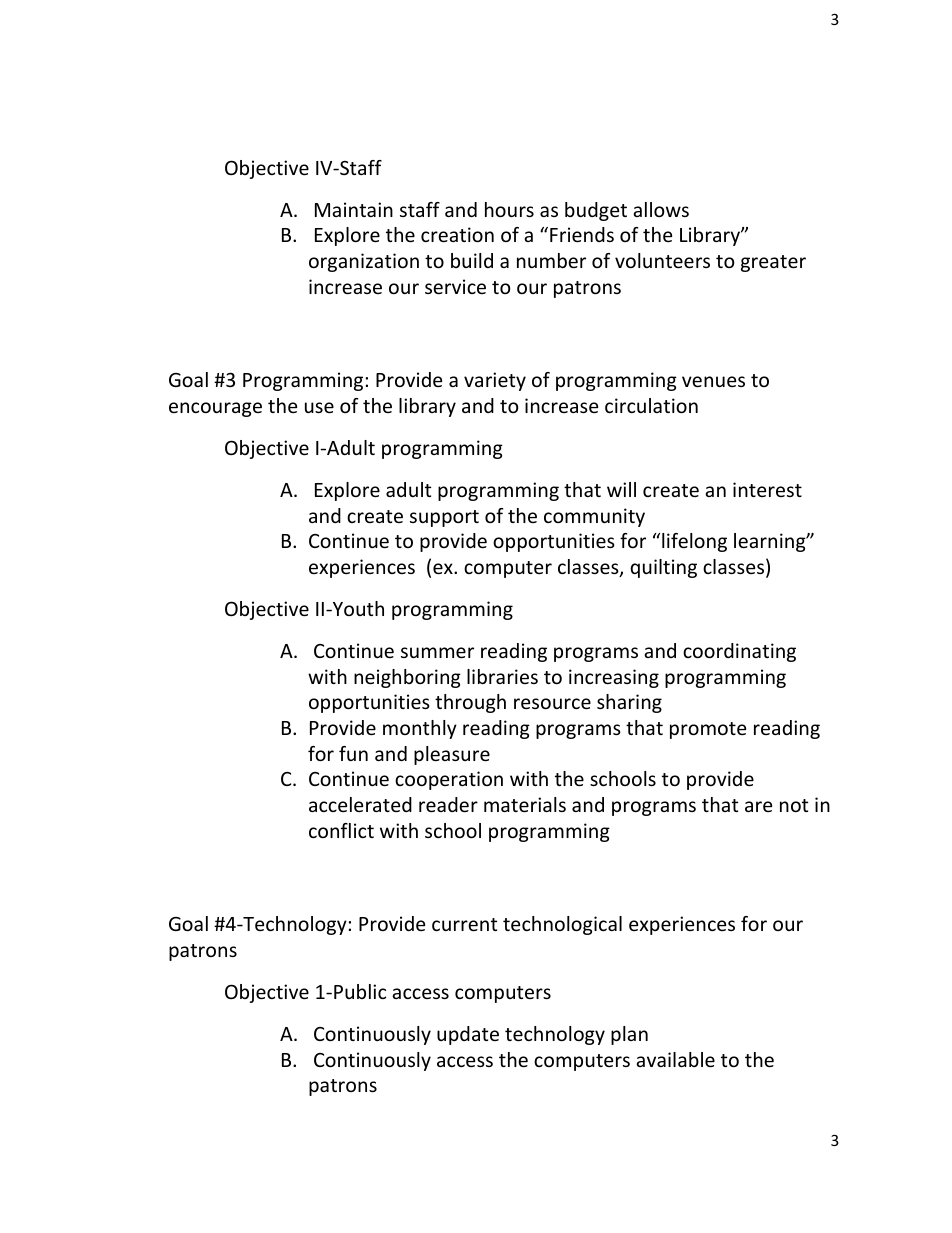  What do you see at coordinates (708, 730) in the screenshot?
I see `promote` at bounding box center [708, 730].
